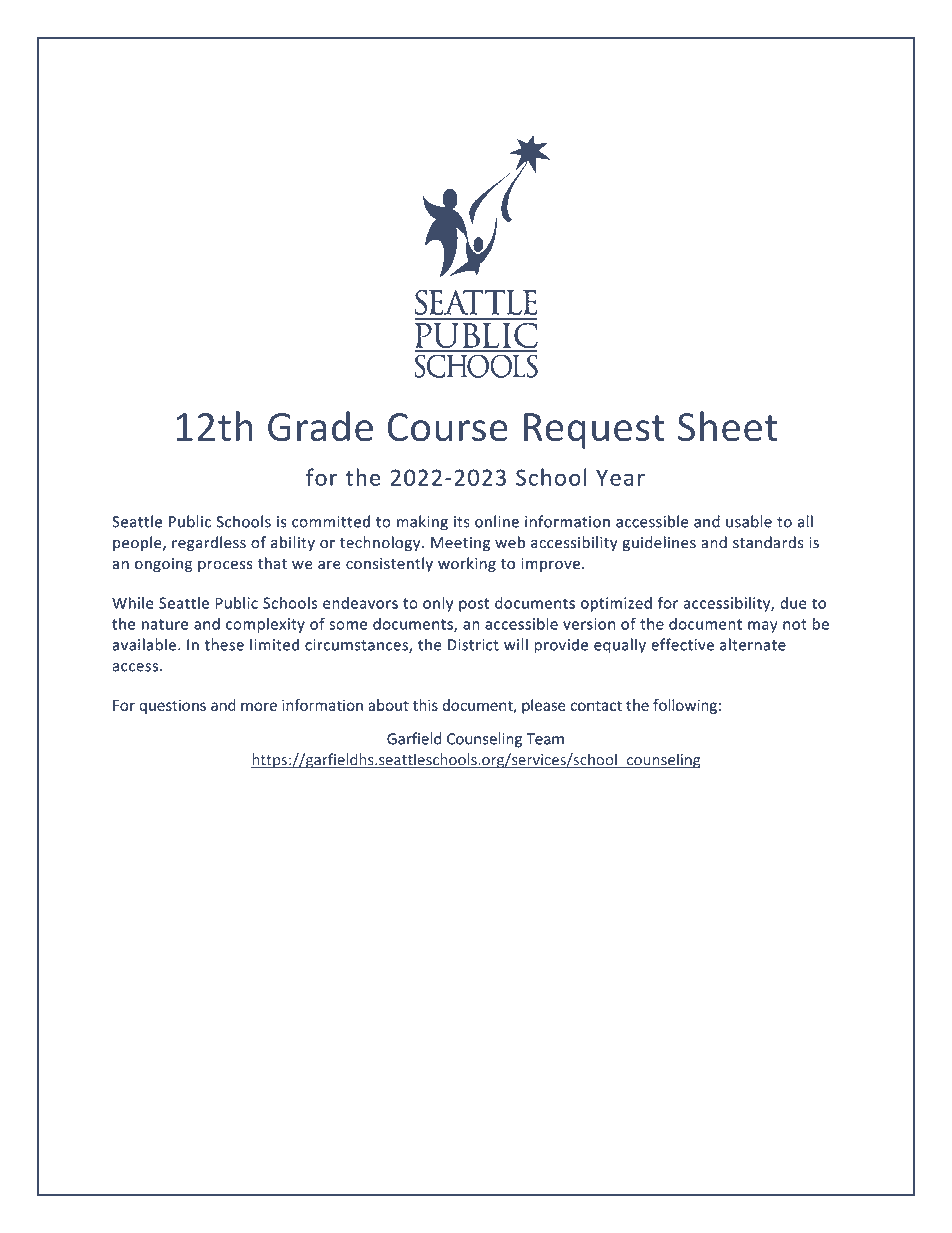  What do you see at coordinates (460, 544) in the screenshot?
I see `Meeting` at bounding box center [460, 544].
